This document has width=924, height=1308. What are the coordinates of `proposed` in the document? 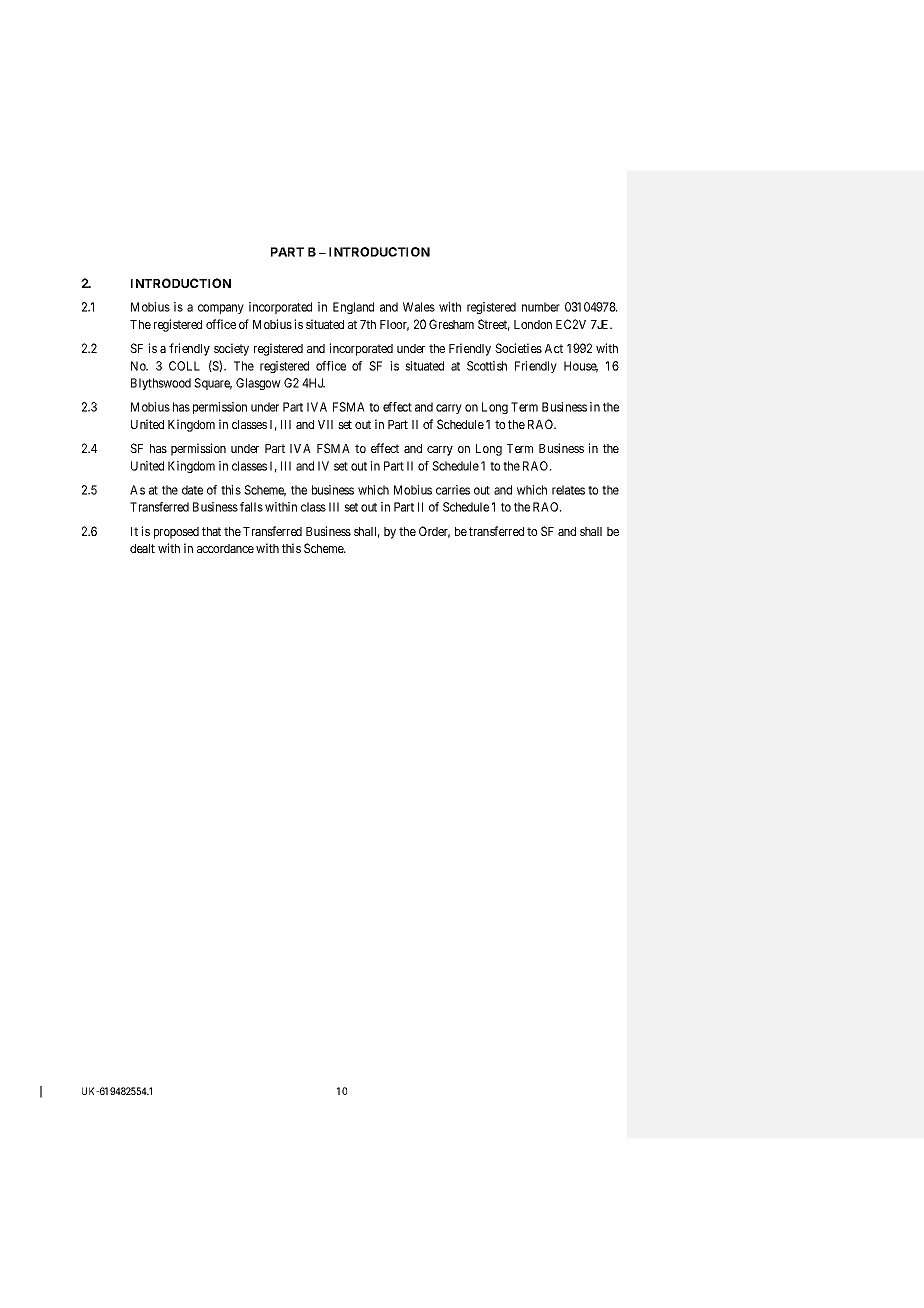 It's located at (176, 533).
